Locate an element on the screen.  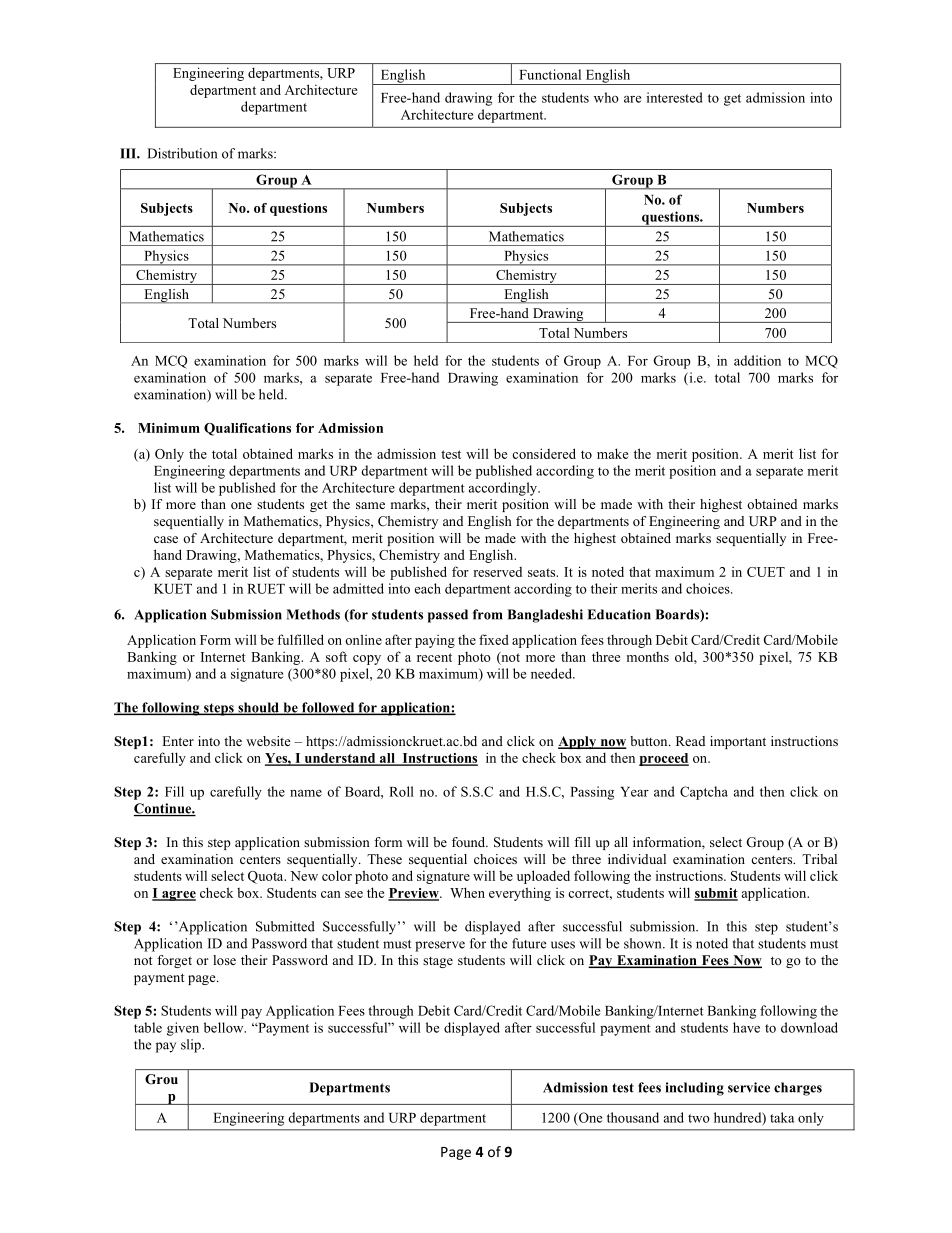
When is located at coordinates (467, 892).
